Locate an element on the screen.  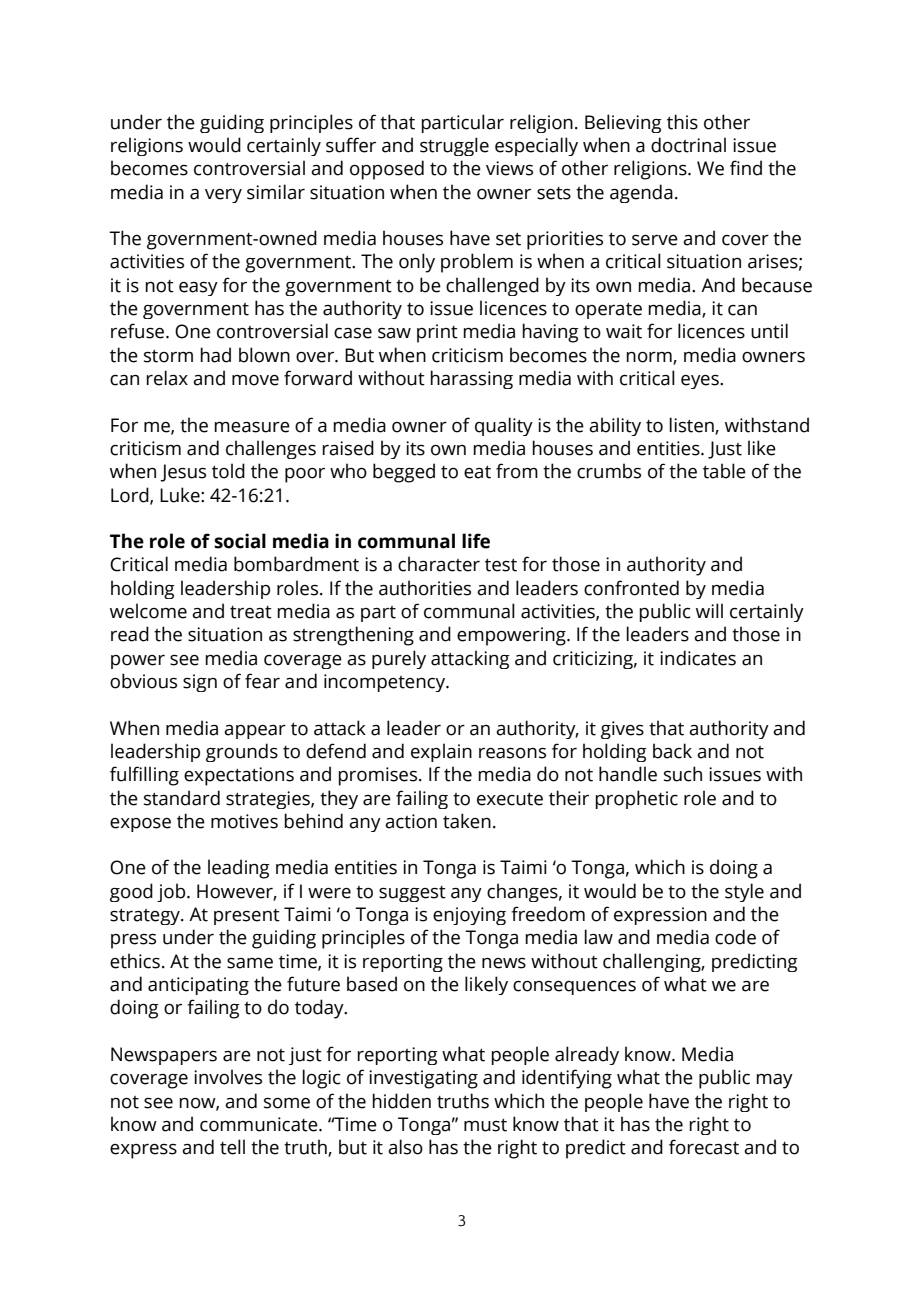
tell is located at coordinates (232, 1147).
